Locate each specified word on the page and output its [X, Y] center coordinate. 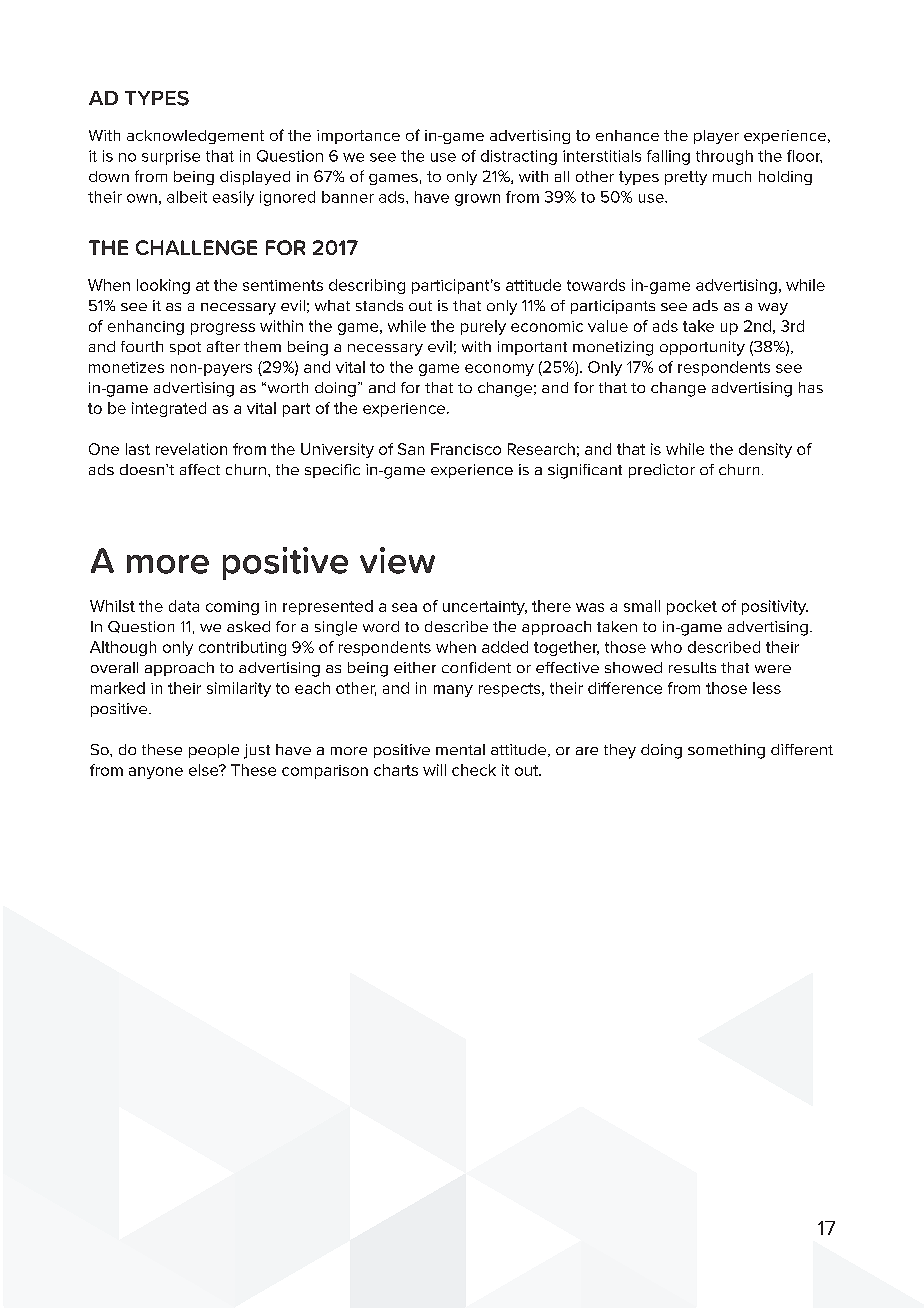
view [397, 560]
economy [499, 370]
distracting [519, 157]
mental [460, 749]
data [184, 606]
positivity [775, 607]
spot [185, 348]
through [724, 157]
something [726, 751]
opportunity [702, 348]
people [214, 751]
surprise [171, 157]
